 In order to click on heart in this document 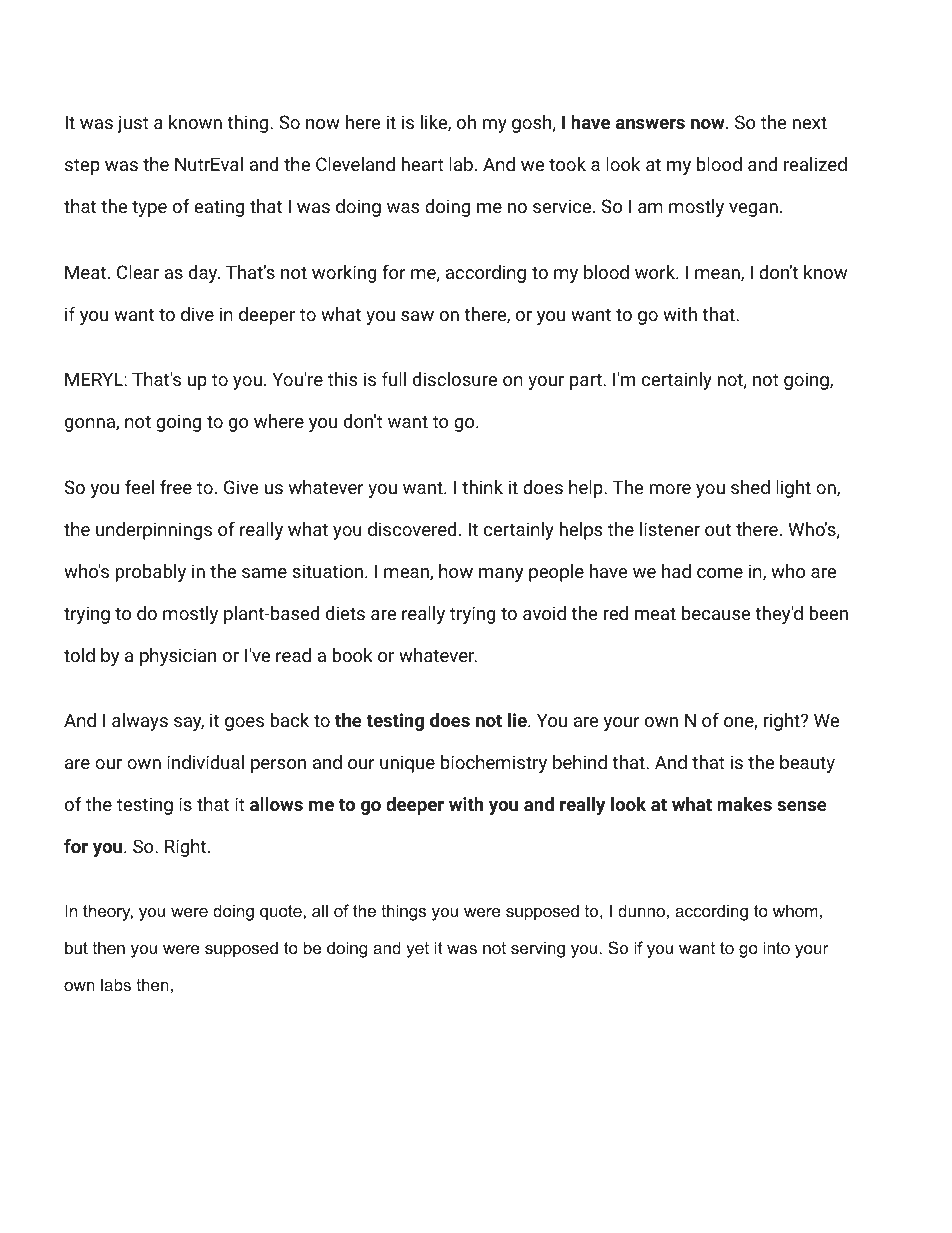, I will do `click(422, 164)`.
